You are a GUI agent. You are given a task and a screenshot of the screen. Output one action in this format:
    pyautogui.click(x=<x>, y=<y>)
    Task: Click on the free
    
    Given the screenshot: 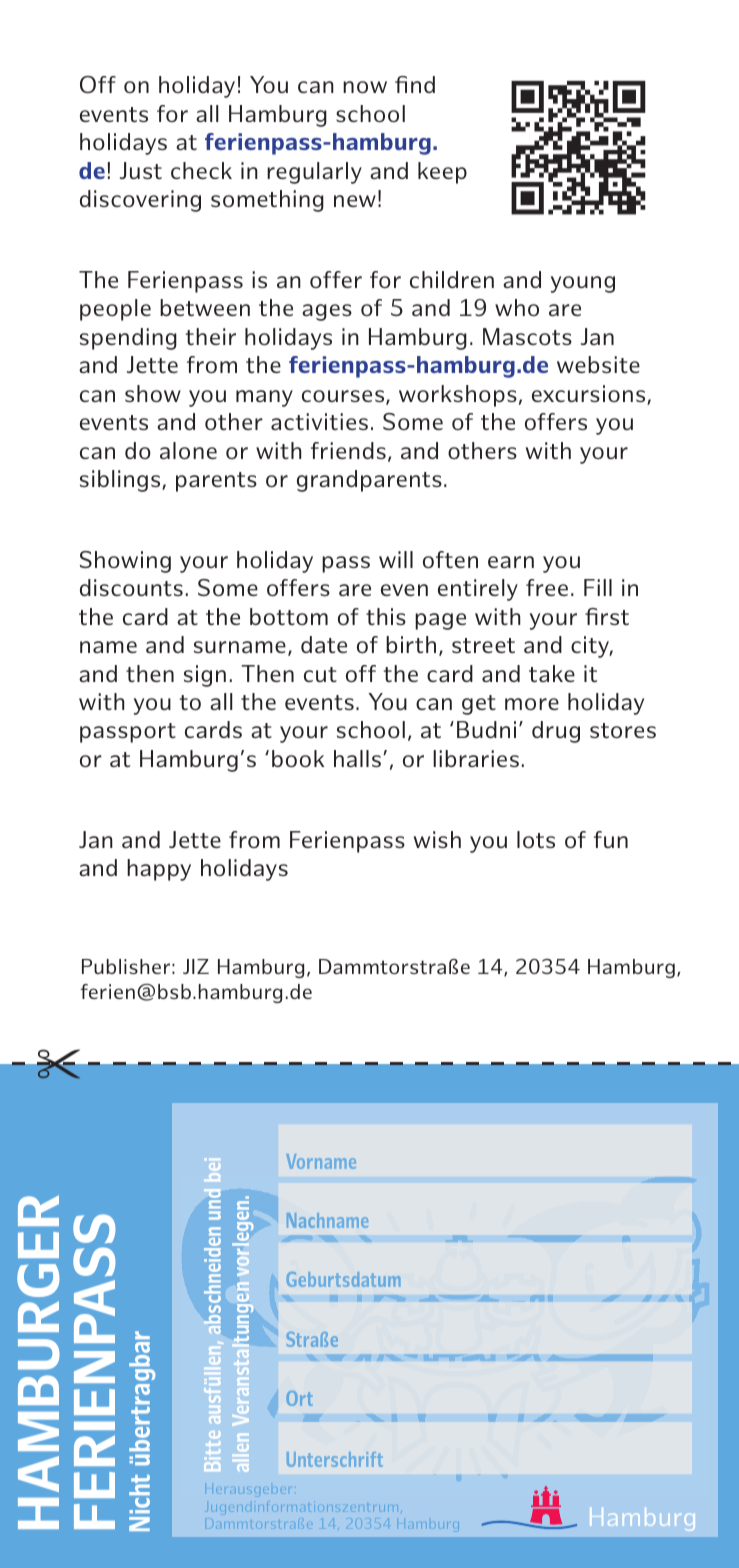 What is the action you would take?
    pyautogui.click(x=547, y=587)
